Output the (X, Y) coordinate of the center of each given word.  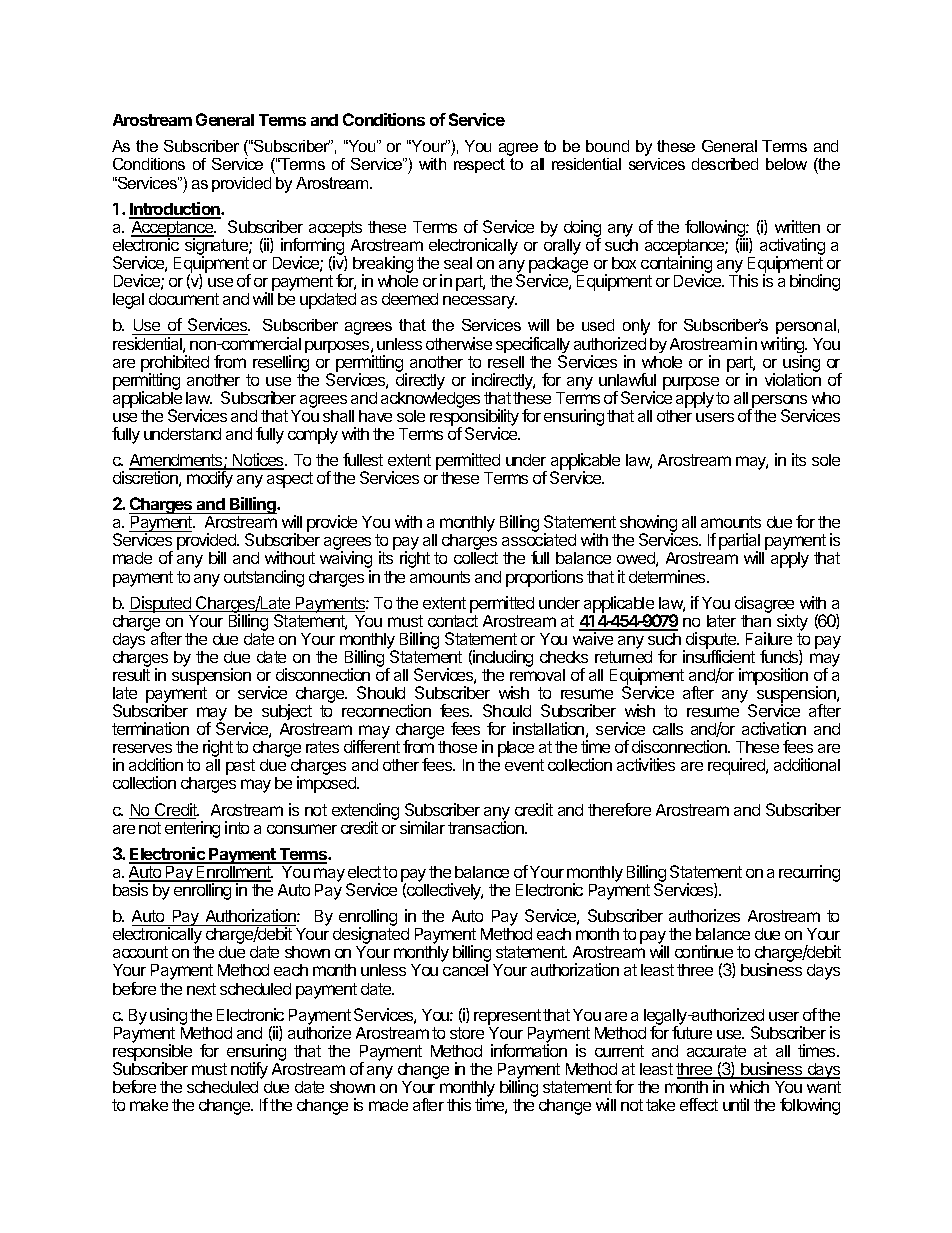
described (725, 164)
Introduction (175, 210)
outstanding (264, 578)
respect (479, 165)
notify (249, 1072)
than (756, 619)
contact (453, 621)
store (467, 1033)
